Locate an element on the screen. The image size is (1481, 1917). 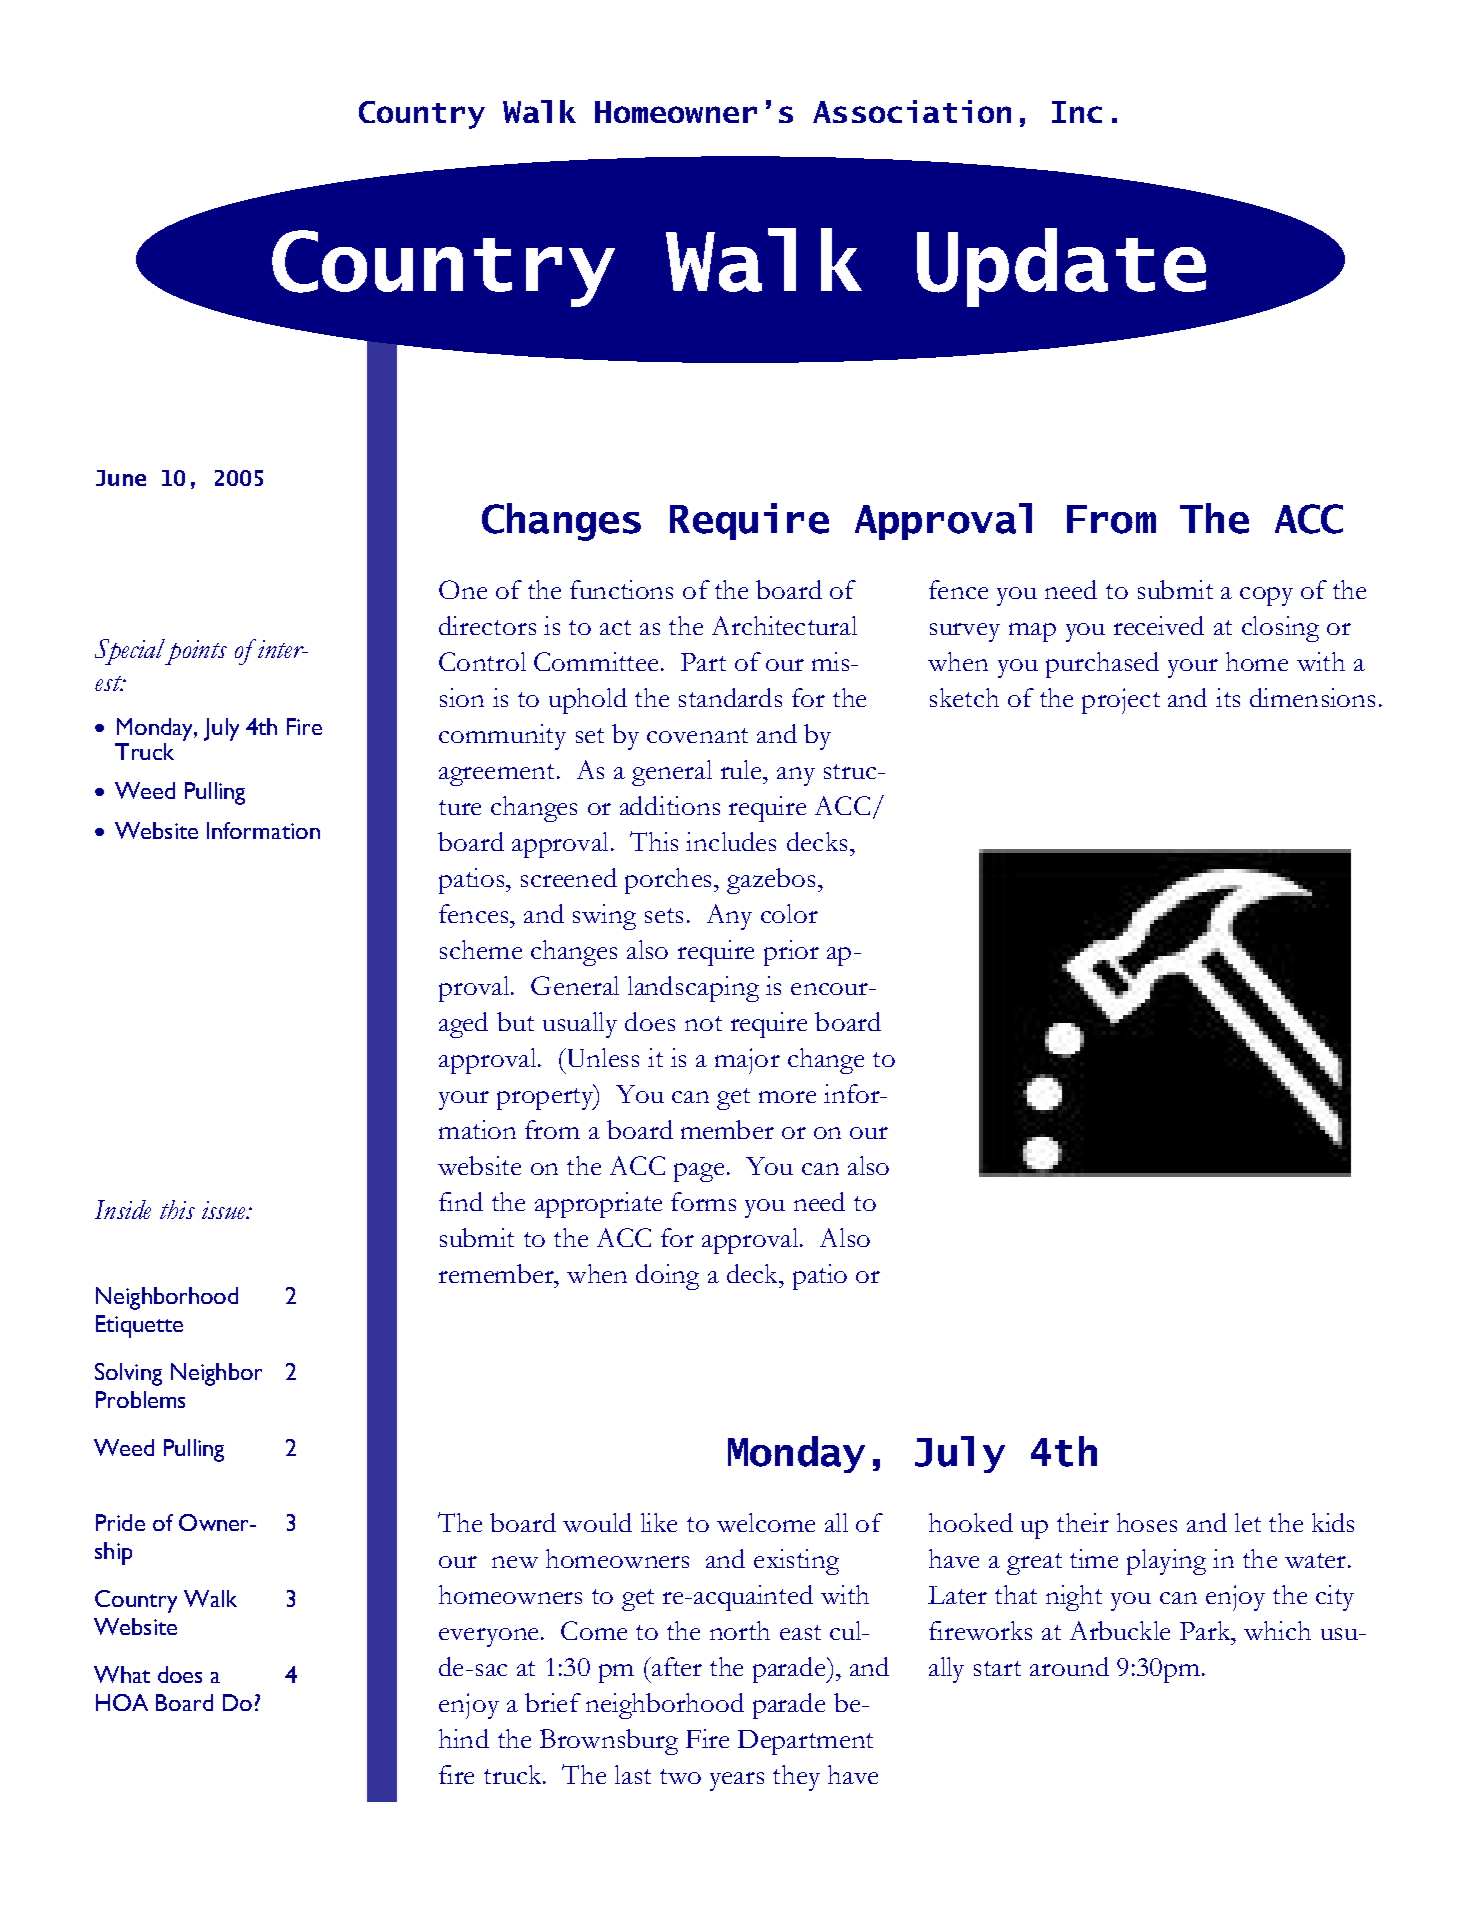
more is located at coordinates (787, 1097).
